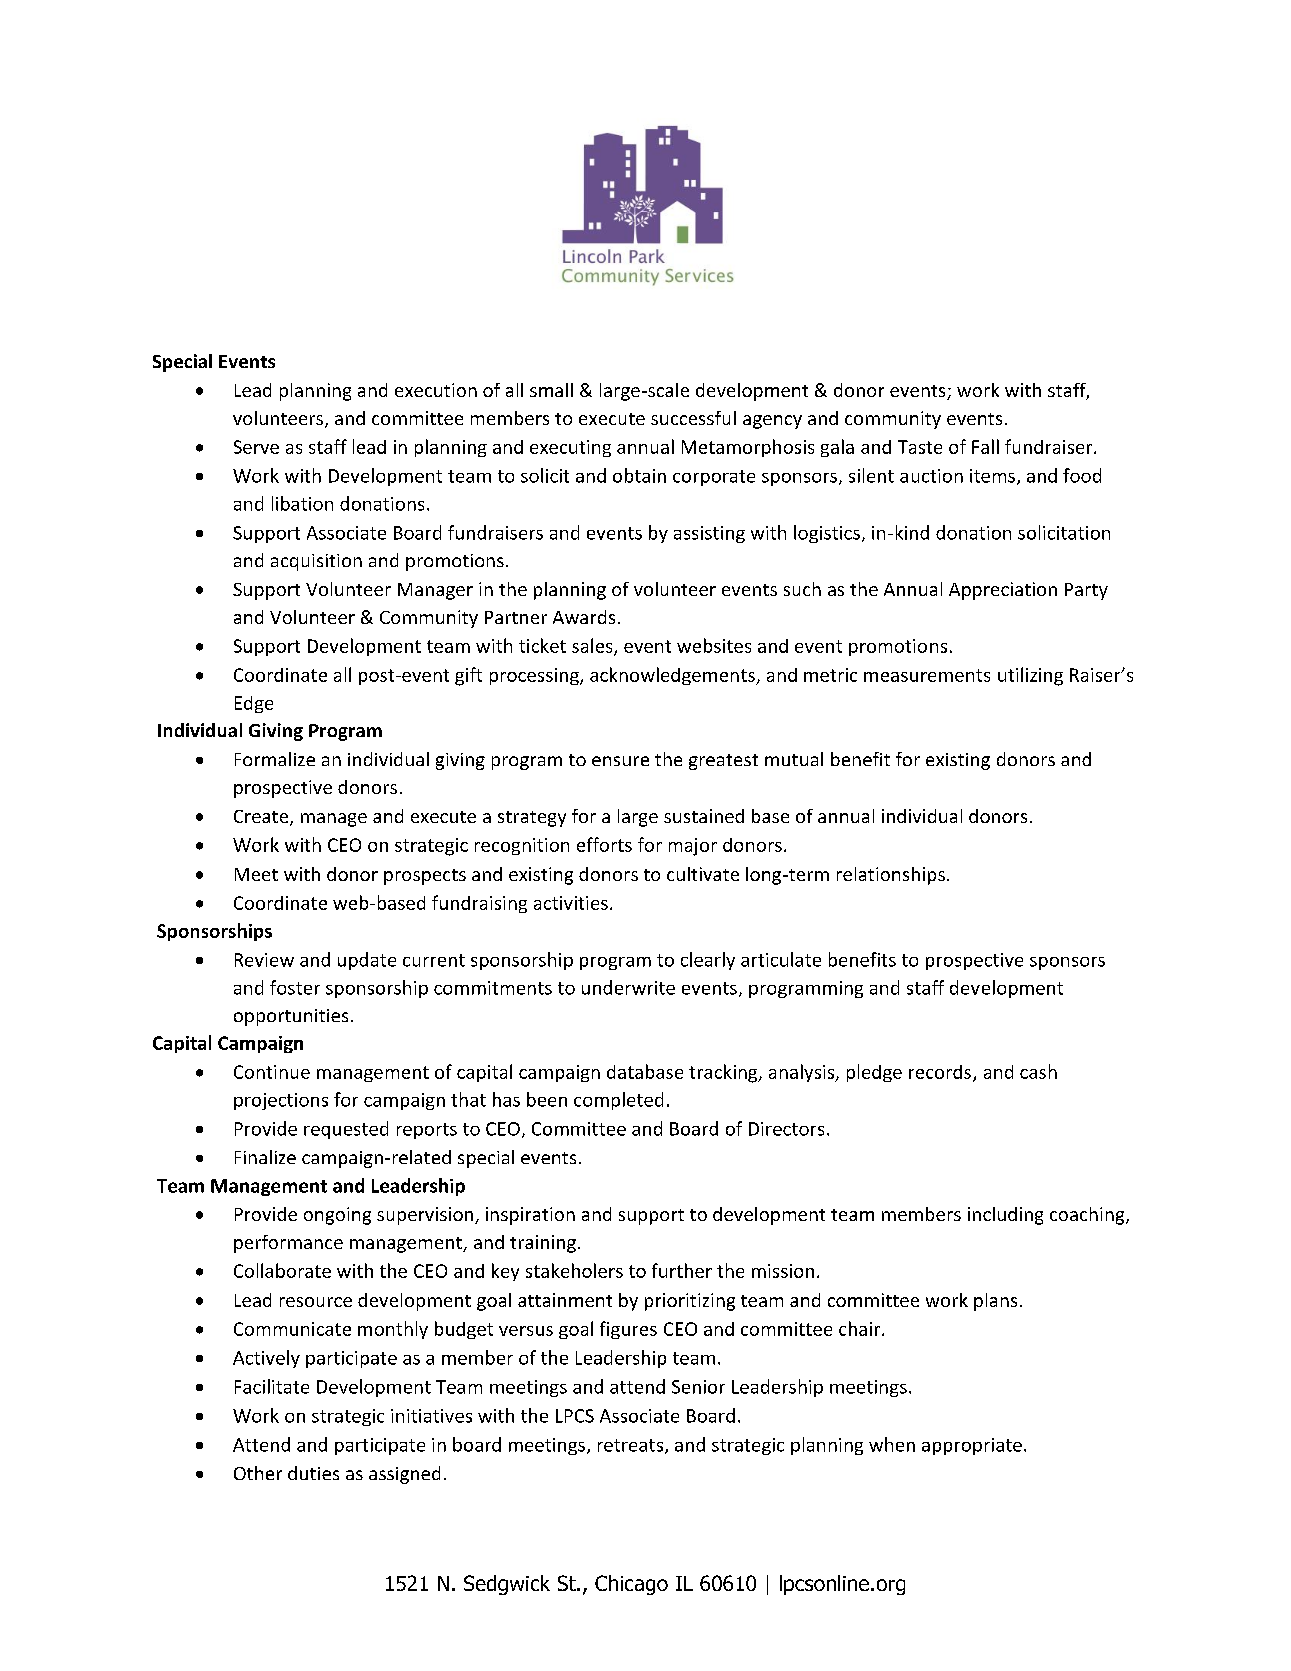  Describe the element at coordinates (404, 1475) in the image. I see `assigned` at that location.
